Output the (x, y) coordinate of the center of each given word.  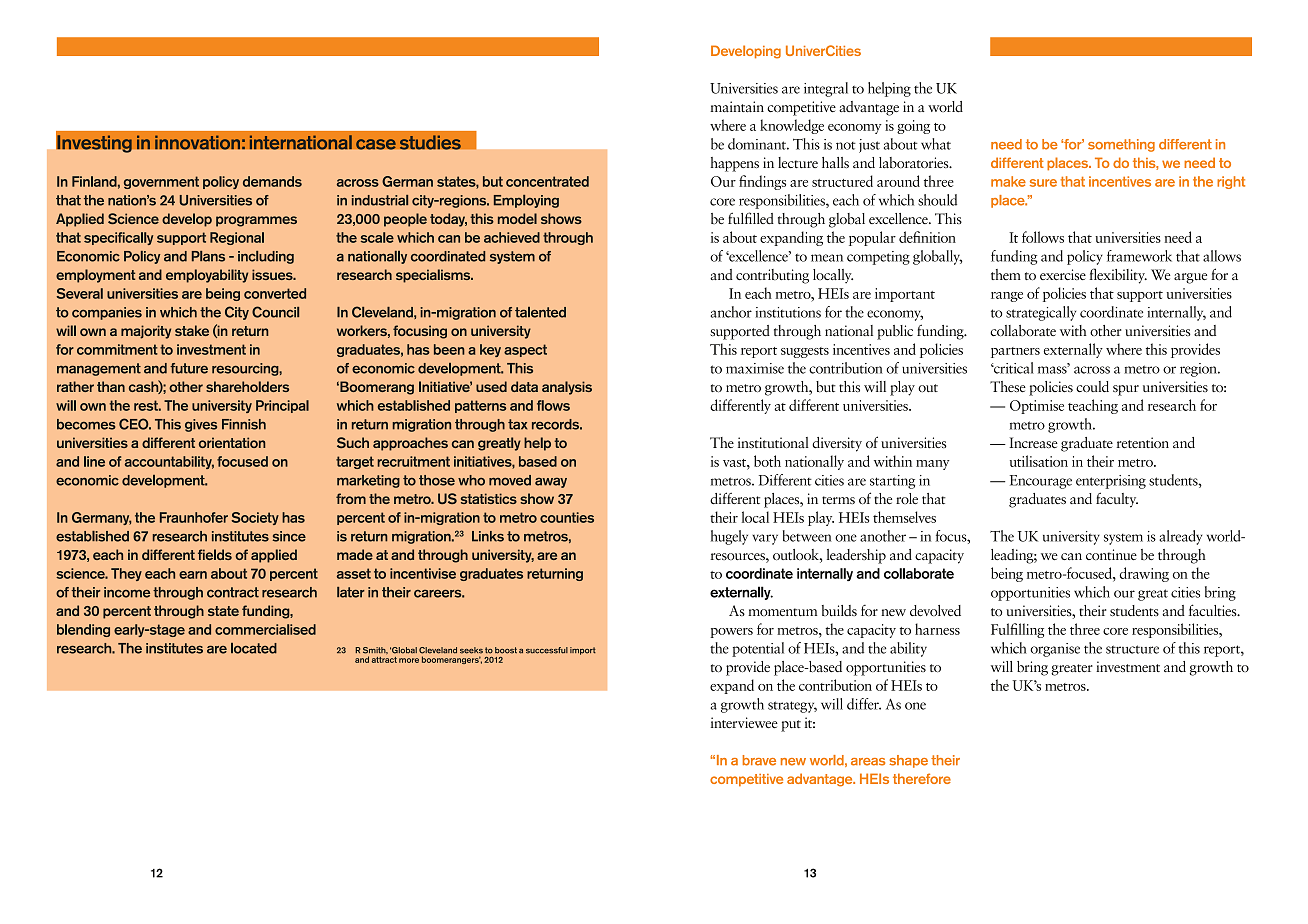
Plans (208, 256)
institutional (773, 442)
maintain (737, 106)
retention (1142, 442)
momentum (782, 612)
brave (759, 760)
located (254, 648)
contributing (772, 276)
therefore (922, 778)
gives (201, 425)
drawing (1144, 574)
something (1121, 145)
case (376, 144)
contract (233, 592)
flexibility (1118, 276)
